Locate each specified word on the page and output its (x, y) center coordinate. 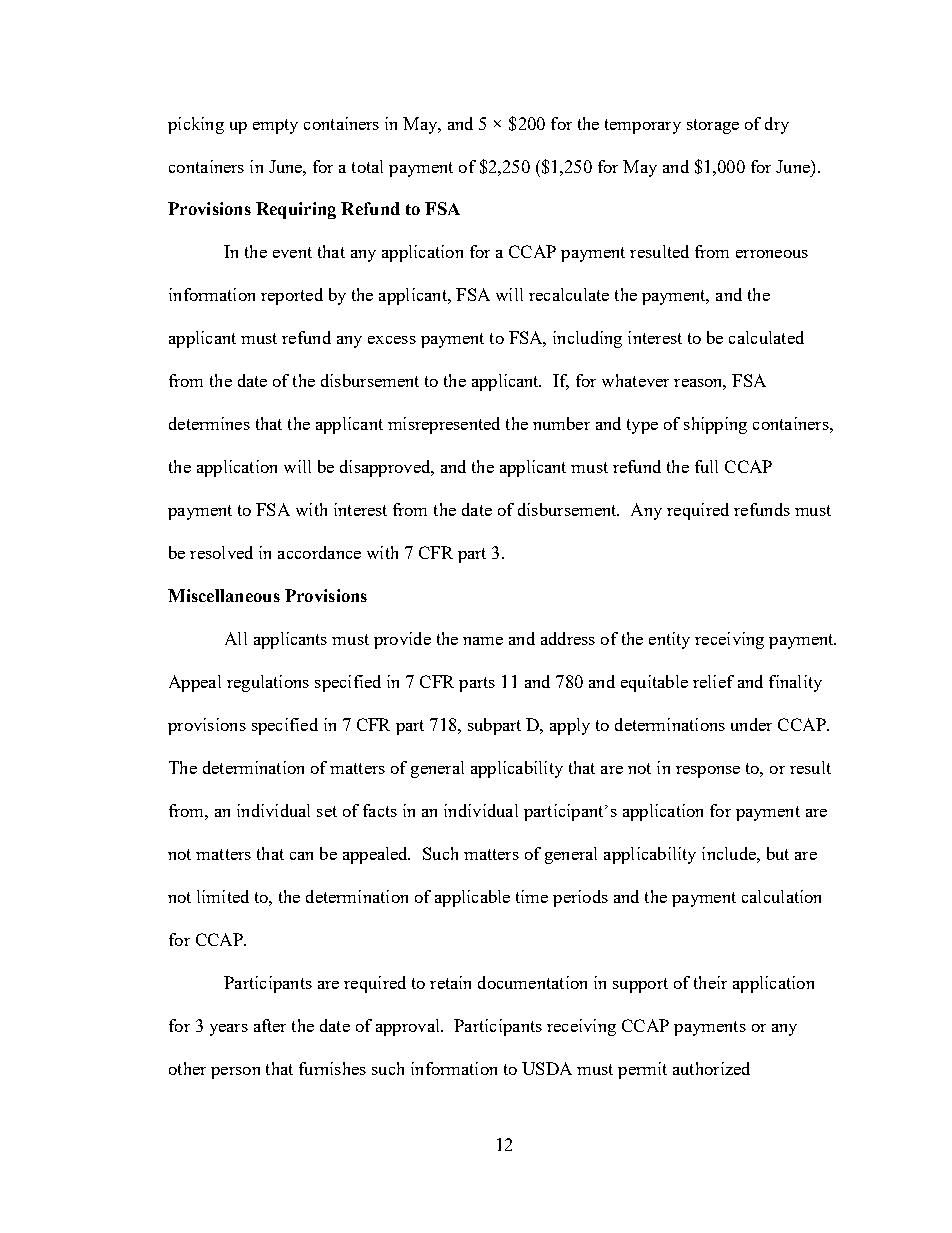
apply (570, 726)
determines (209, 423)
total (367, 166)
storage (713, 126)
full (706, 466)
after (270, 1025)
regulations (268, 683)
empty (275, 126)
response (708, 772)
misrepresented (444, 425)
